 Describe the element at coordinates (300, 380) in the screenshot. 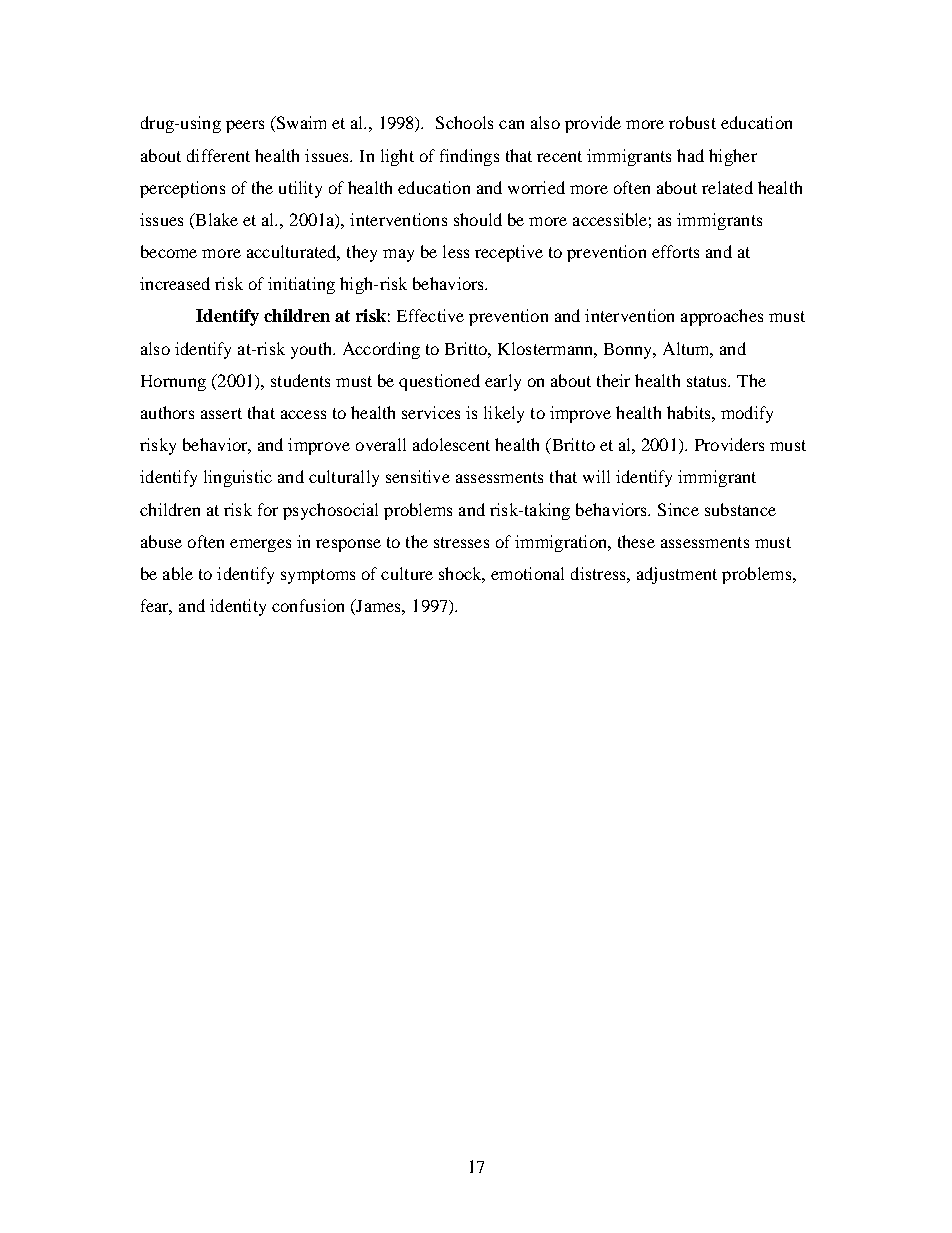

I see `students` at that location.
